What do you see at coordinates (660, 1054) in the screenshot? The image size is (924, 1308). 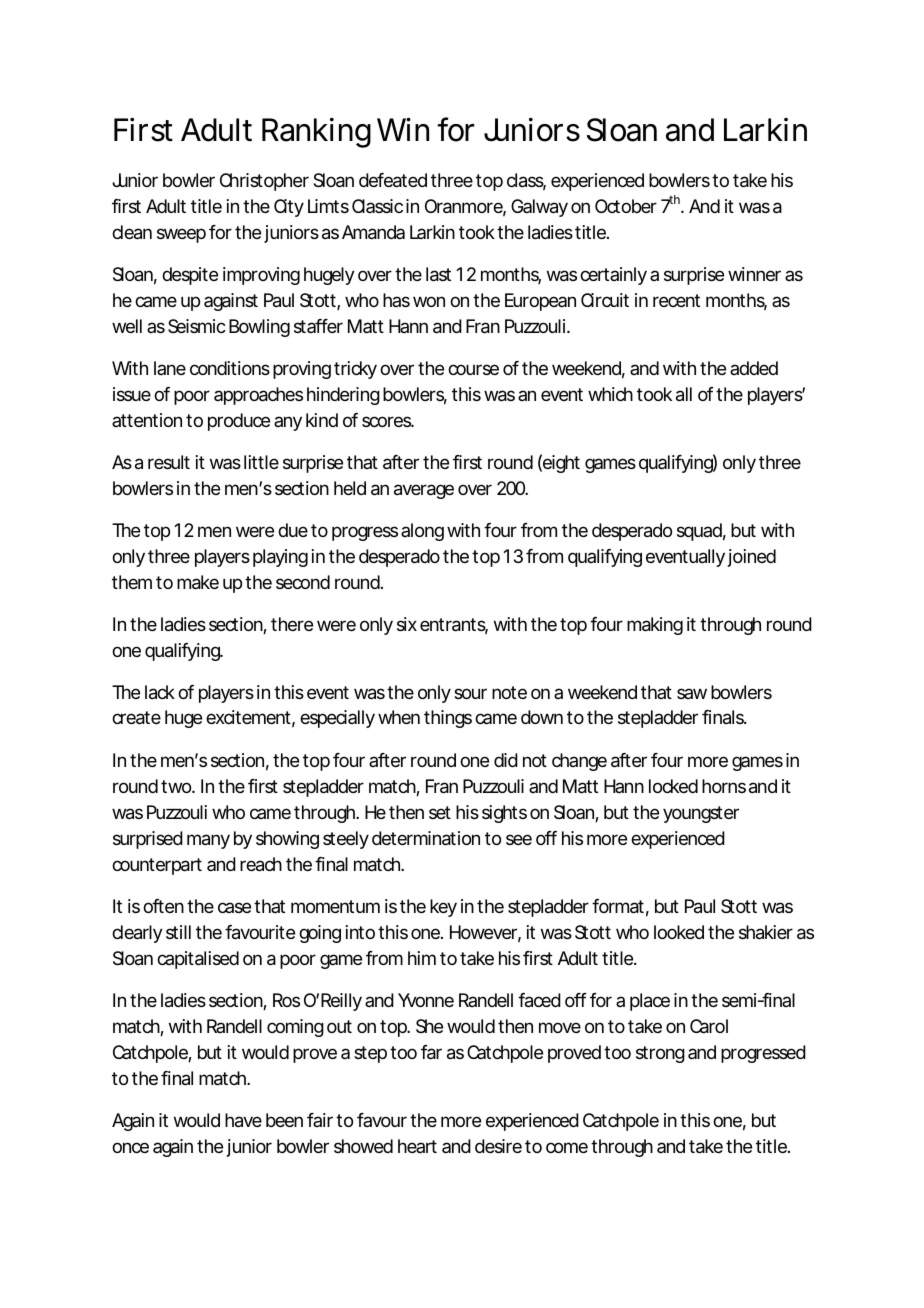 I see `strong` at bounding box center [660, 1054].
